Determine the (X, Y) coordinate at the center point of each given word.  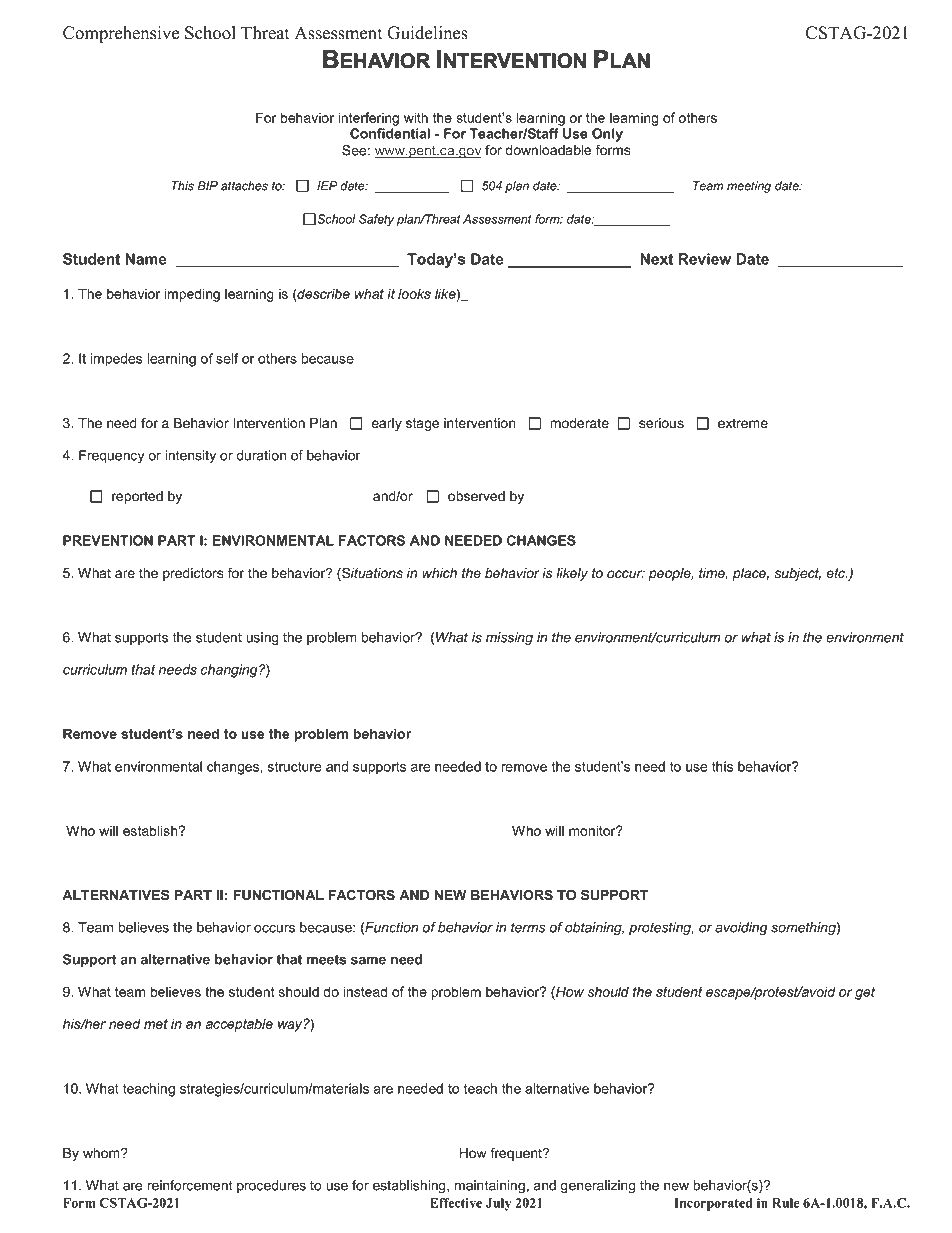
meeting (749, 187)
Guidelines (427, 33)
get (865, 993)
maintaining (490, 1187)
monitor (593, 830)
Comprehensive (121, 34)
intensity (190, 457)
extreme (743, 423)
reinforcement (190, 1185)
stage (423, 424)
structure (295, 767)
